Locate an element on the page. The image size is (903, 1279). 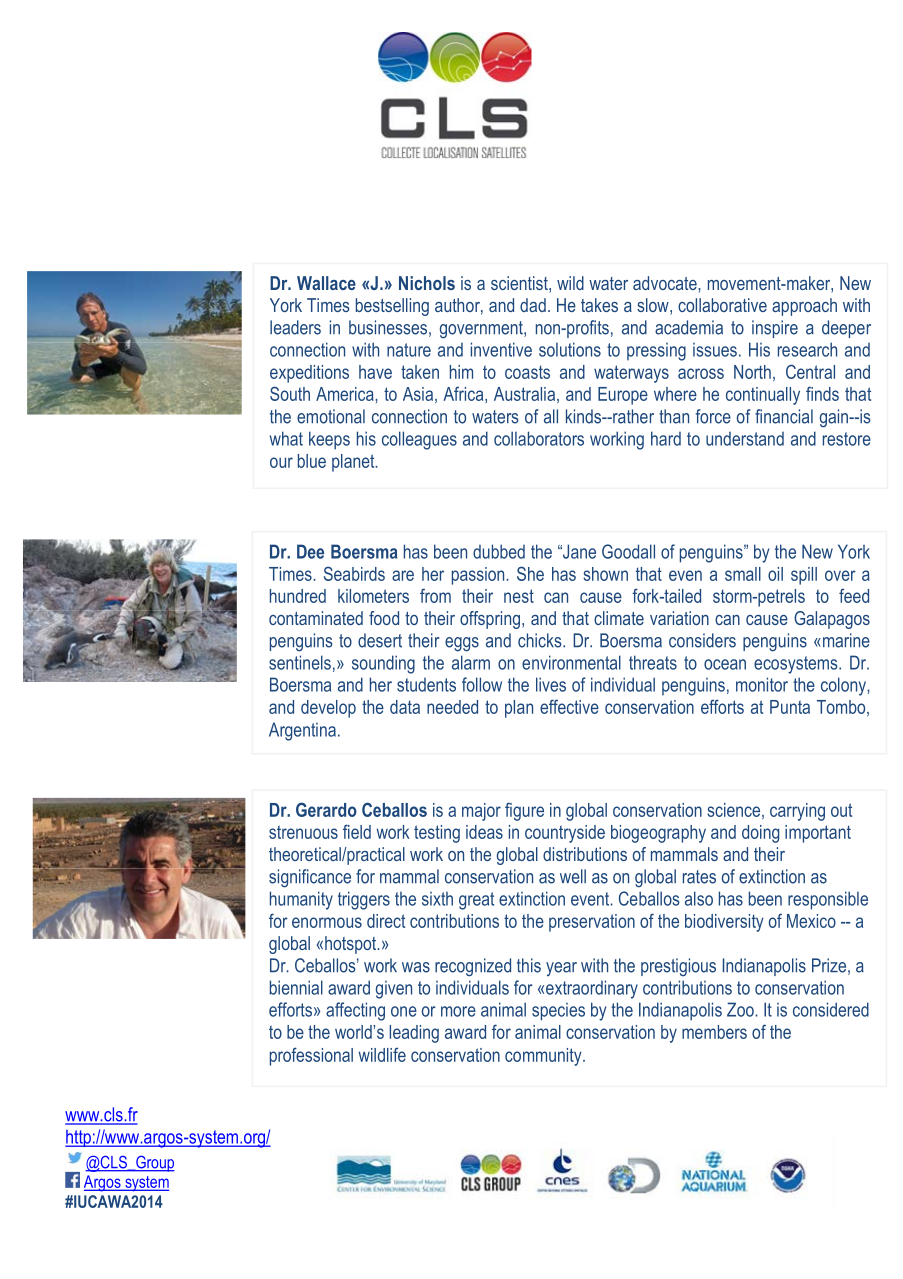
She is located at coordinates (530, 573).
